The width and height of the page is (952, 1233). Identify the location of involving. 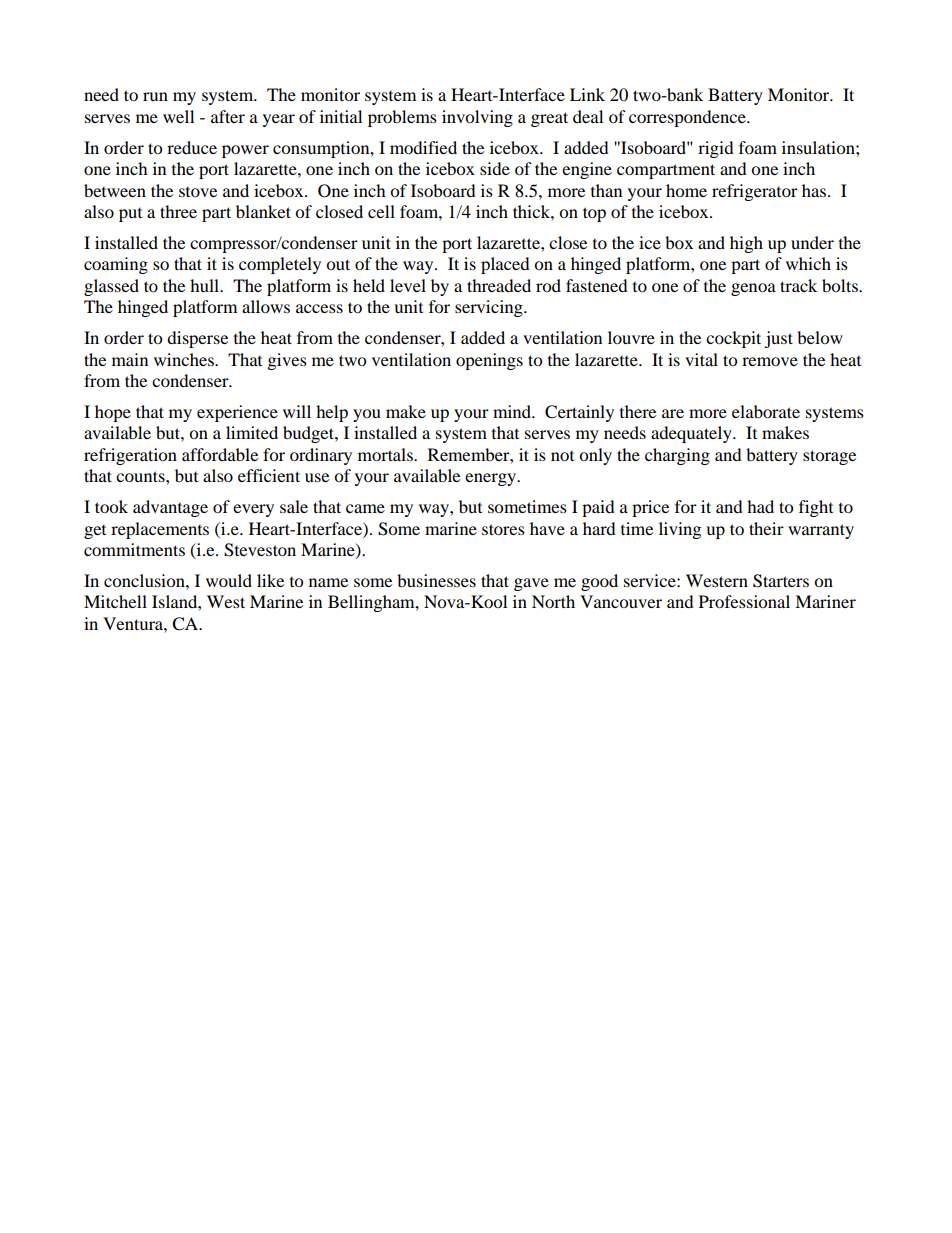
(477, 118).
